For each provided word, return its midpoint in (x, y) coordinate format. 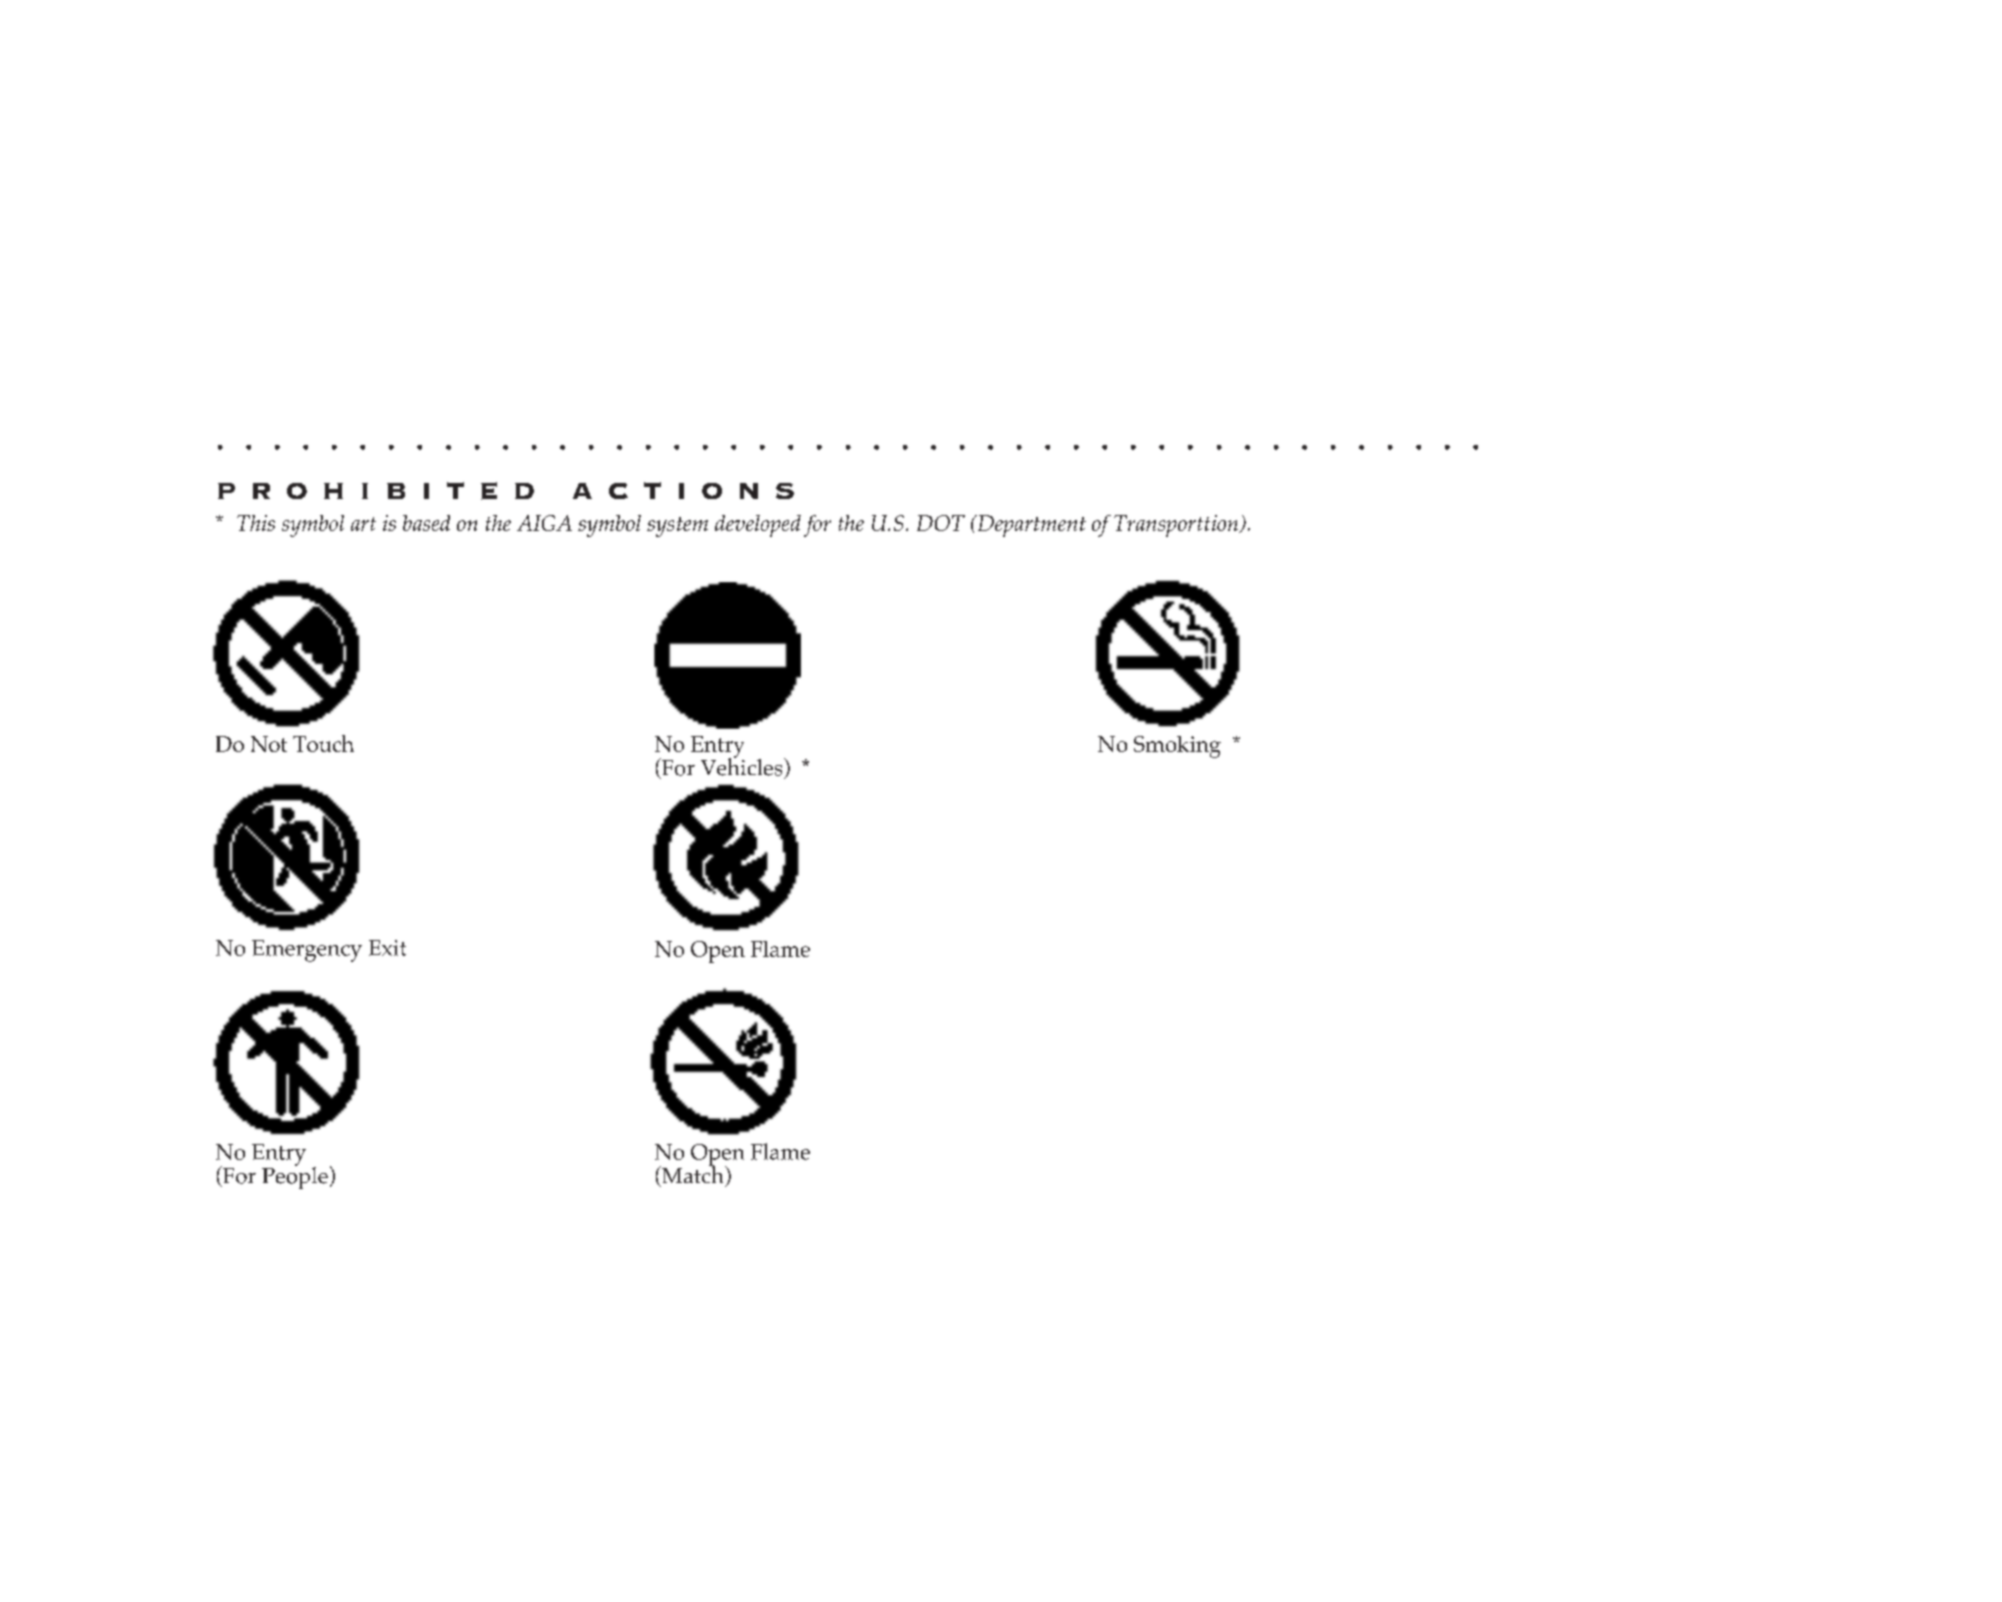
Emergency (307, 951)
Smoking (1177, 747)
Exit (387, 948)
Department (1031, 526)
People (295, 1176)
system (677, 527)
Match (693, 1173)
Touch (323, 743)
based (426, 523)
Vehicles (743, 765)
